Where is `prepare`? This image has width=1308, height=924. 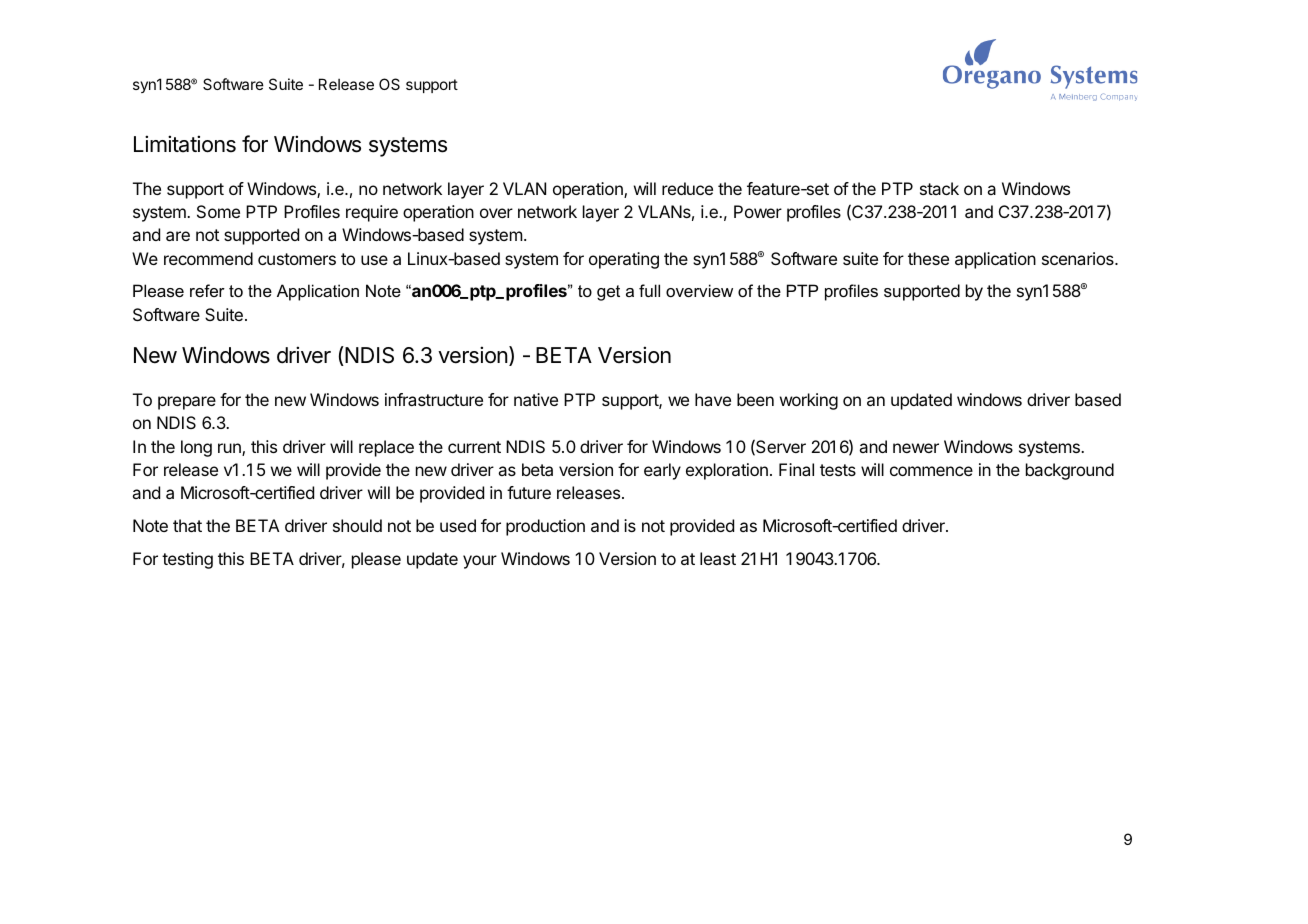 prepare is located at coordinates (187, 403).
